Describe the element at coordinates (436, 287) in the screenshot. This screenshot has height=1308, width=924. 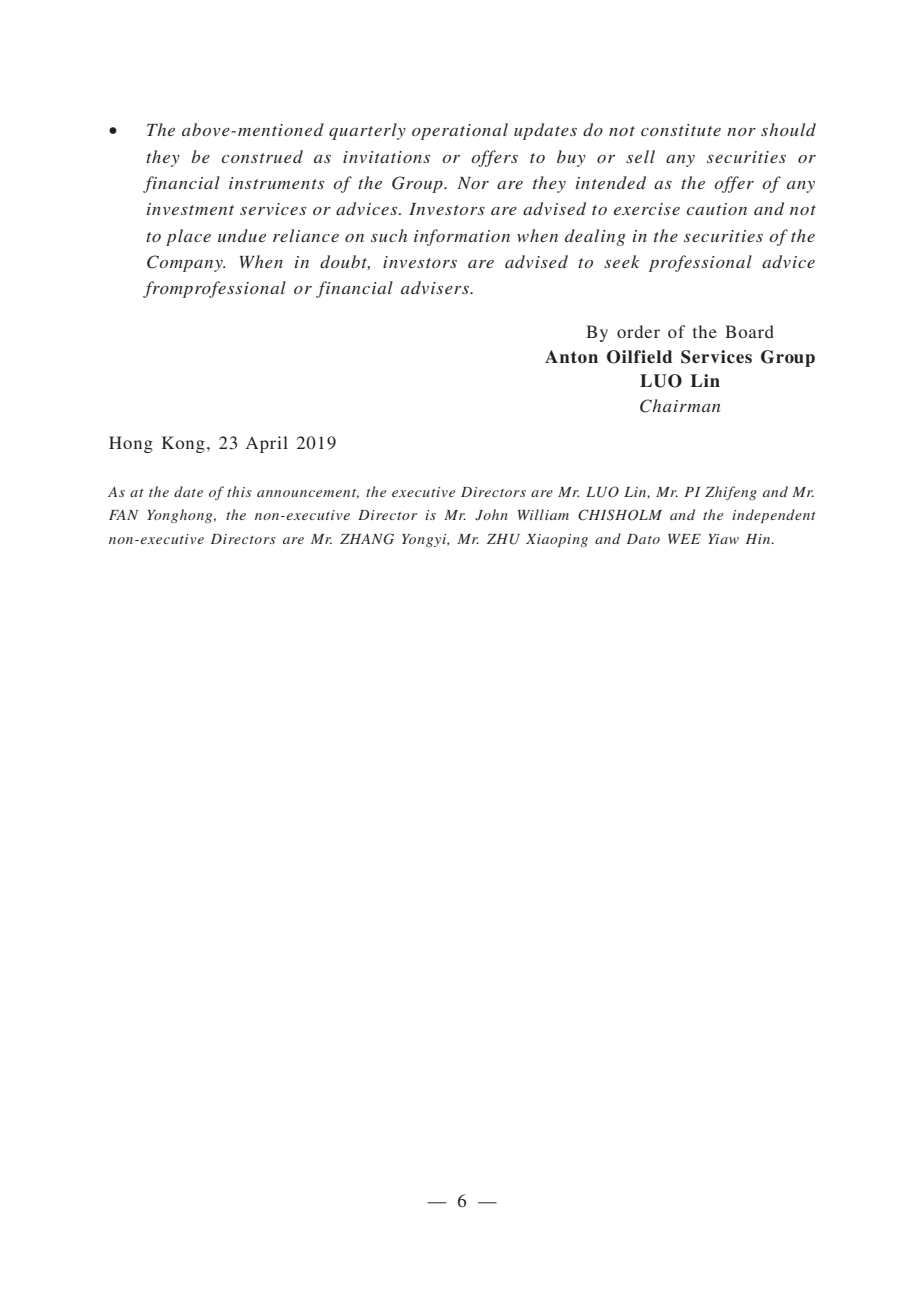
I see `advisers` at that location.
